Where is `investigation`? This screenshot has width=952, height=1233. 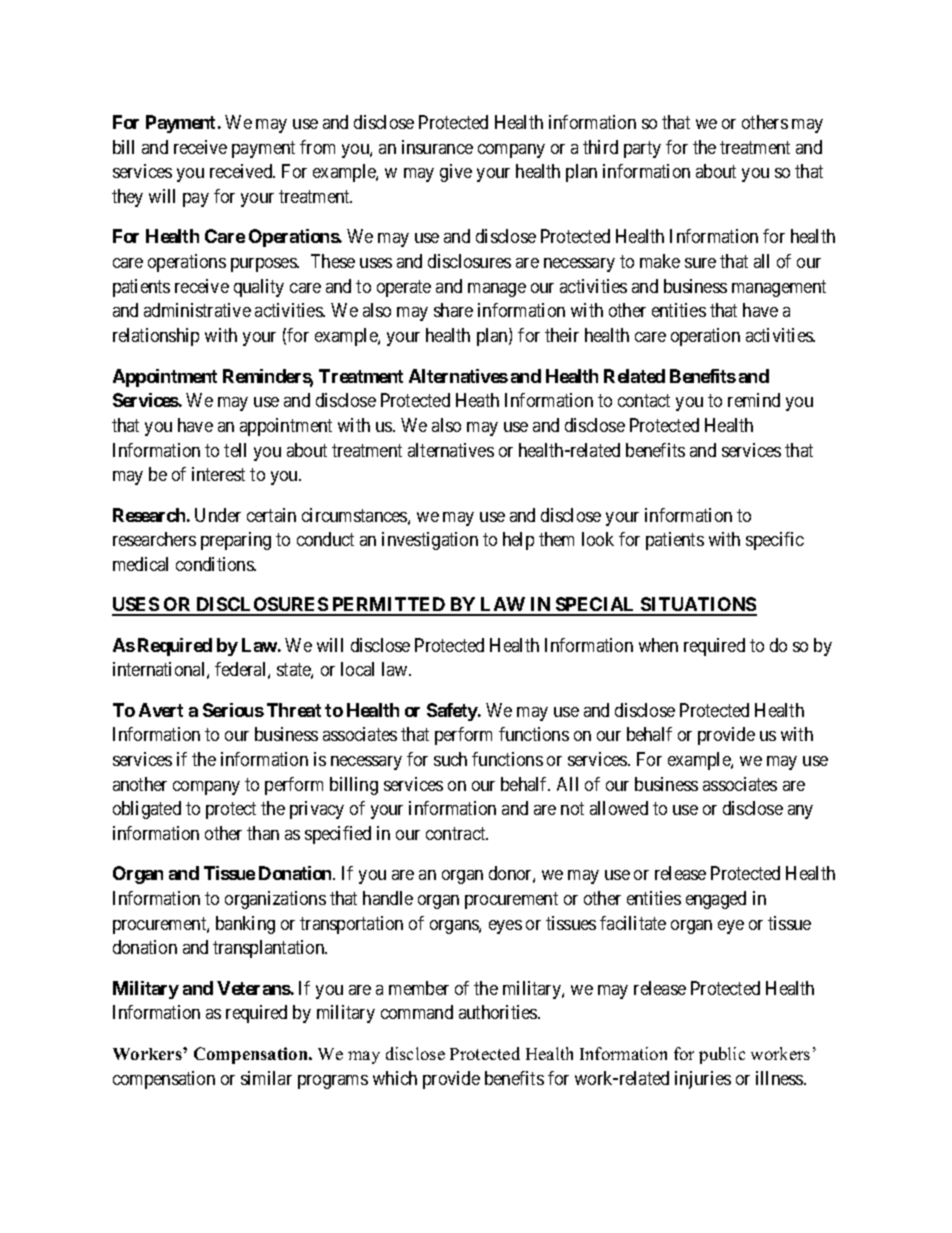
investigation is located at coordinates (430, 541).
